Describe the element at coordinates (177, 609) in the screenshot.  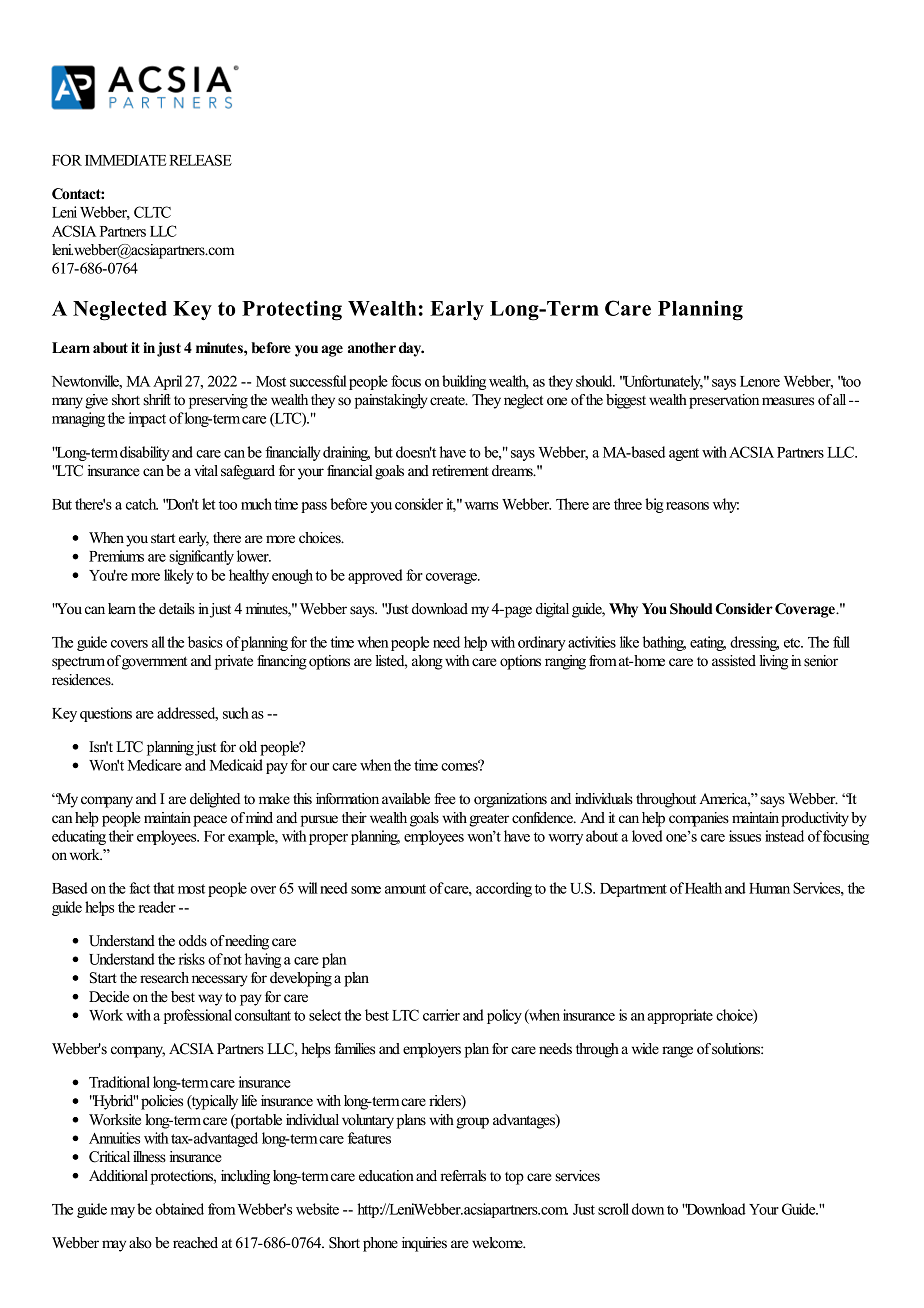
I see `details` at that location.
